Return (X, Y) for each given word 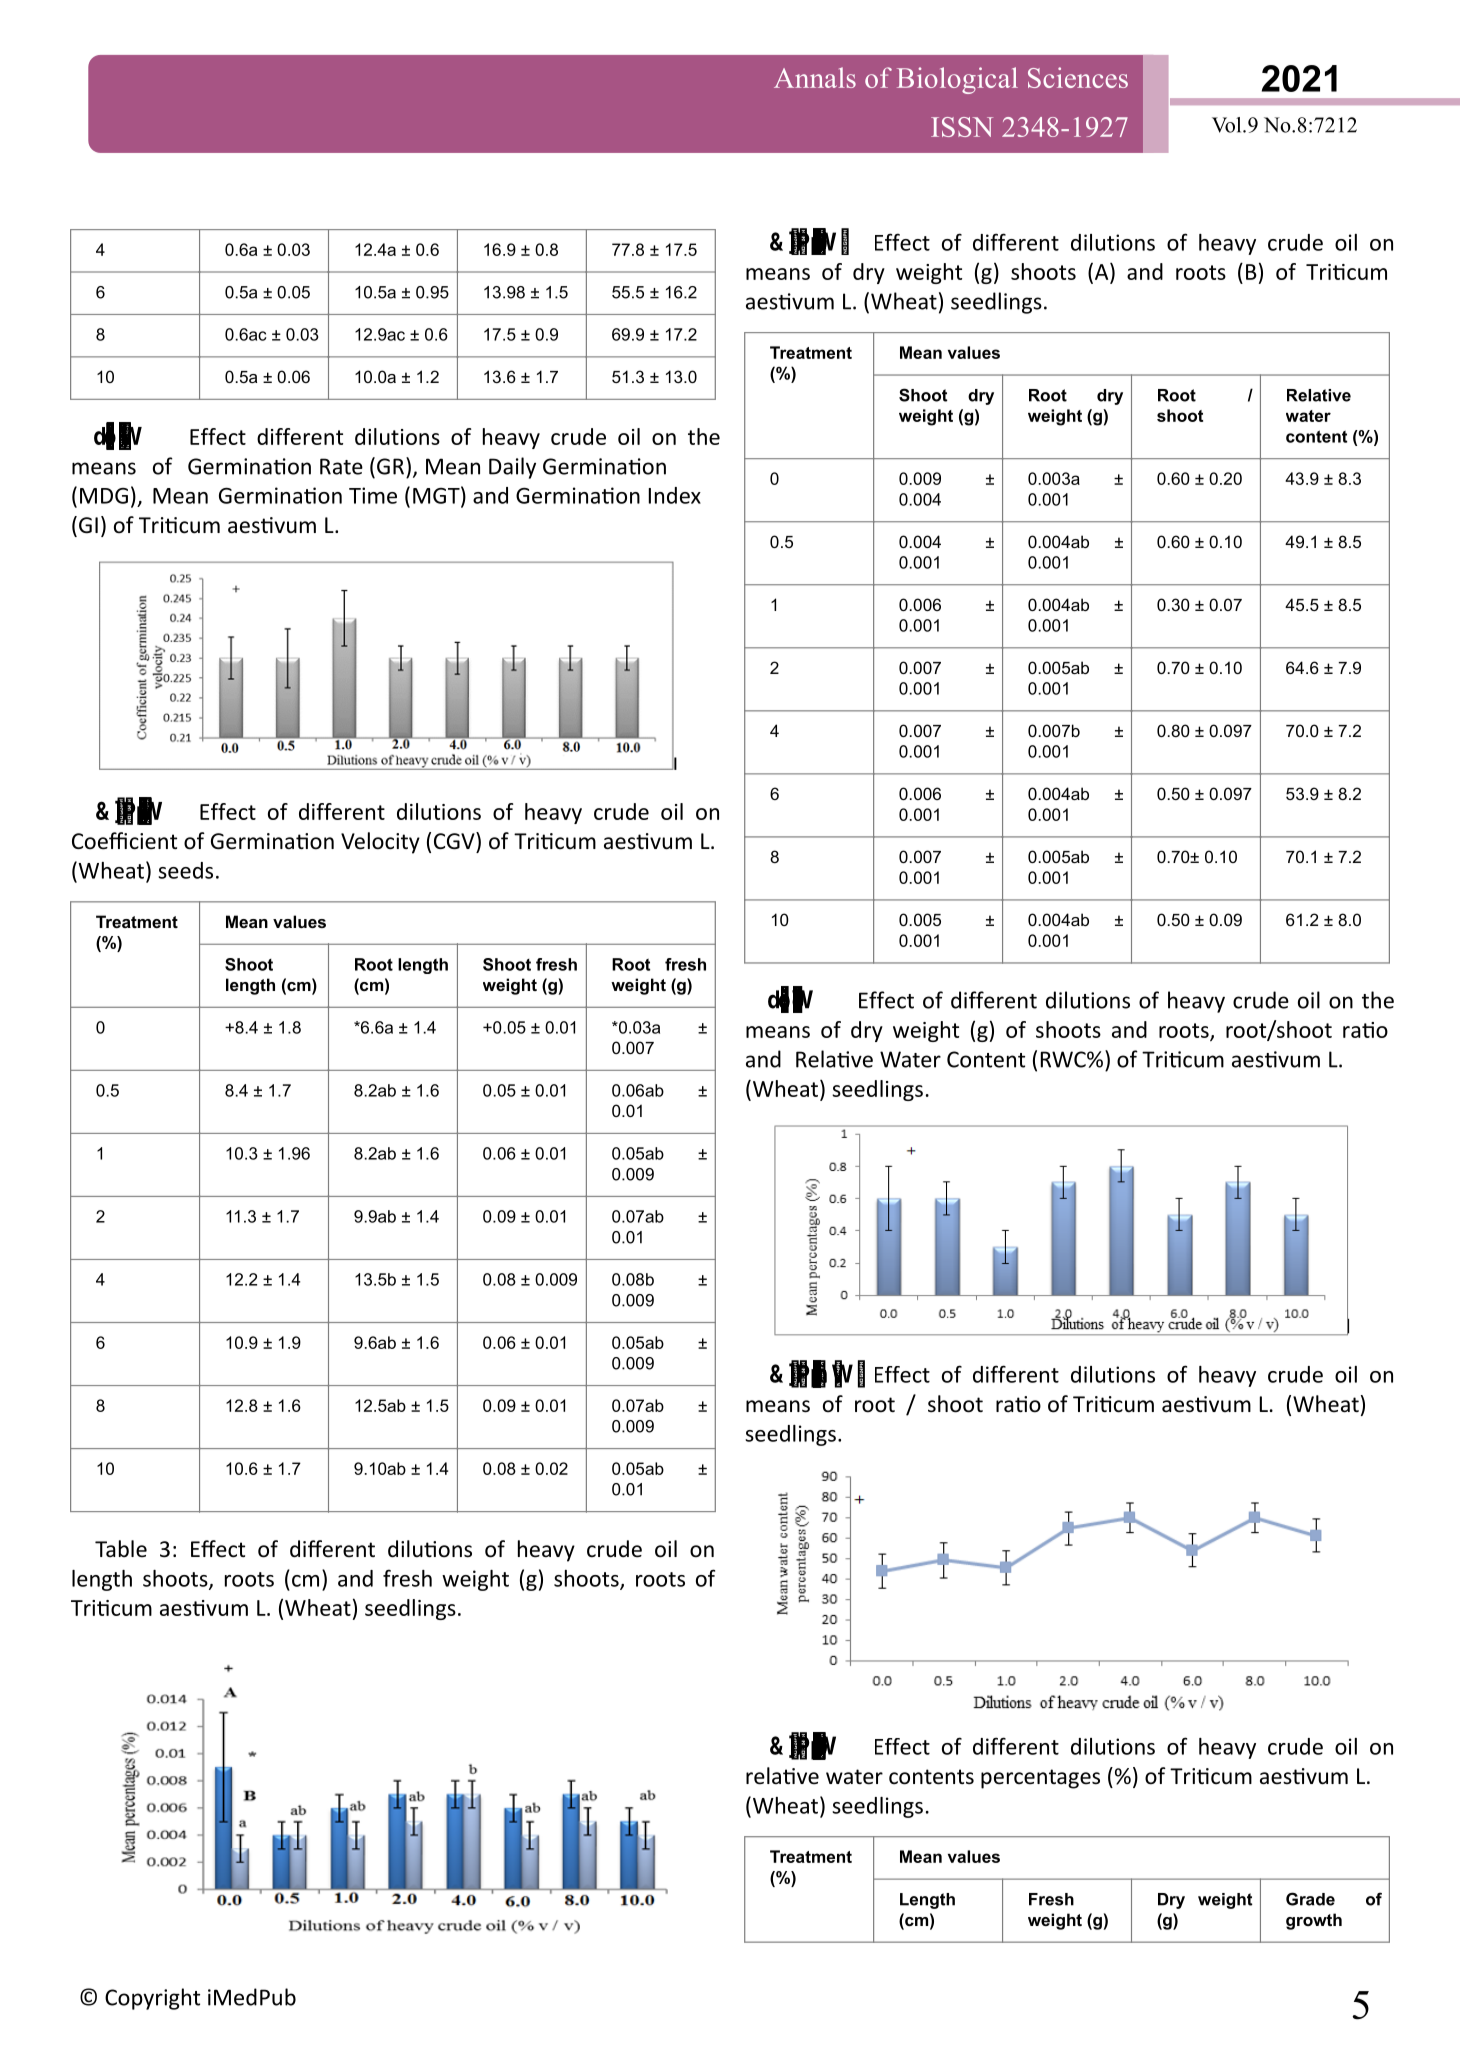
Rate (341, 466)
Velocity (380, 843)
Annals (815, 77)
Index (675, 495)
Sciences (1078, 77)
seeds (185, 870)
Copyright (152, 1999)
